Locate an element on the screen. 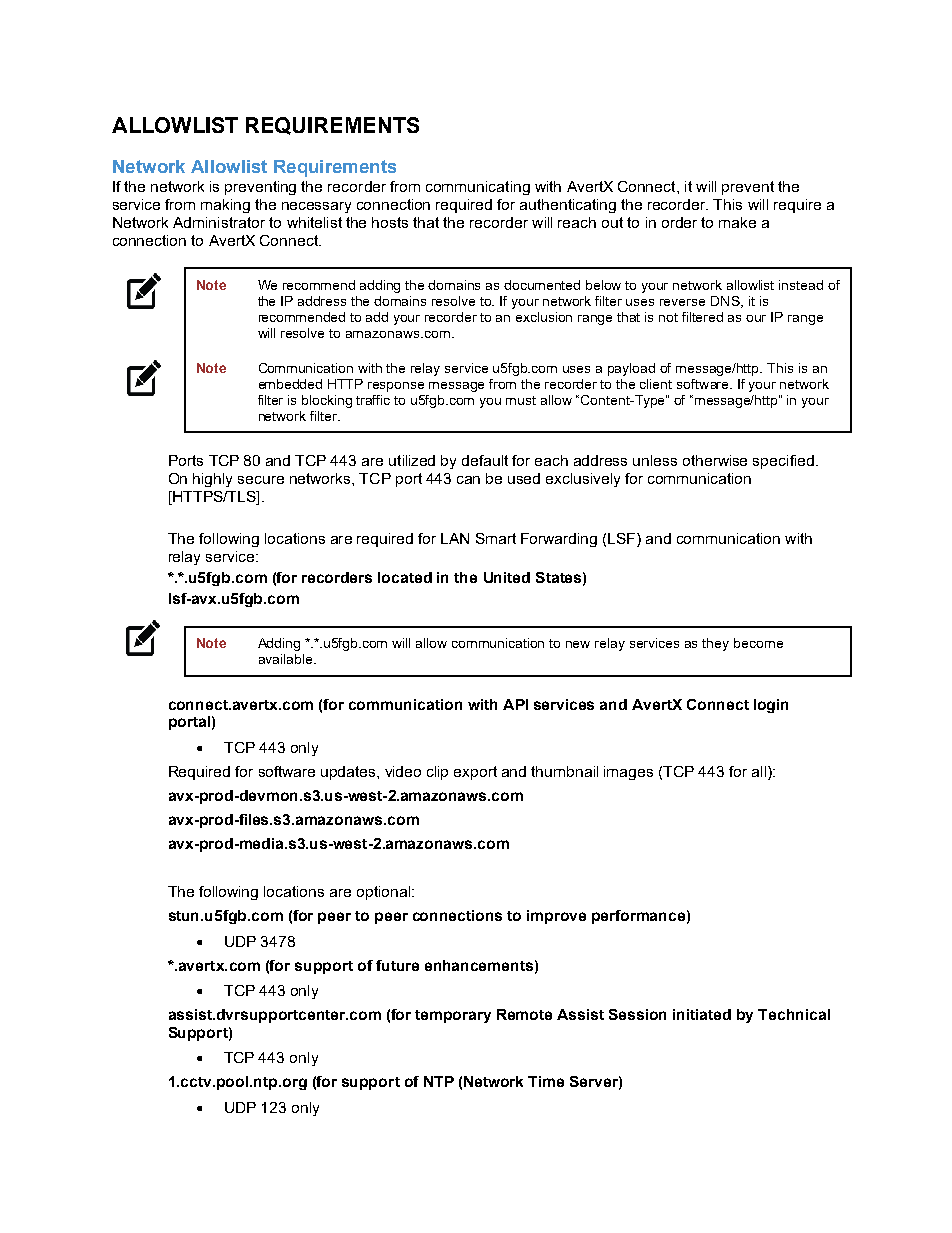 Image resolution: width=952 pixels, height=1233 pixels. thumbnail is located at coordinates (564, 771).
